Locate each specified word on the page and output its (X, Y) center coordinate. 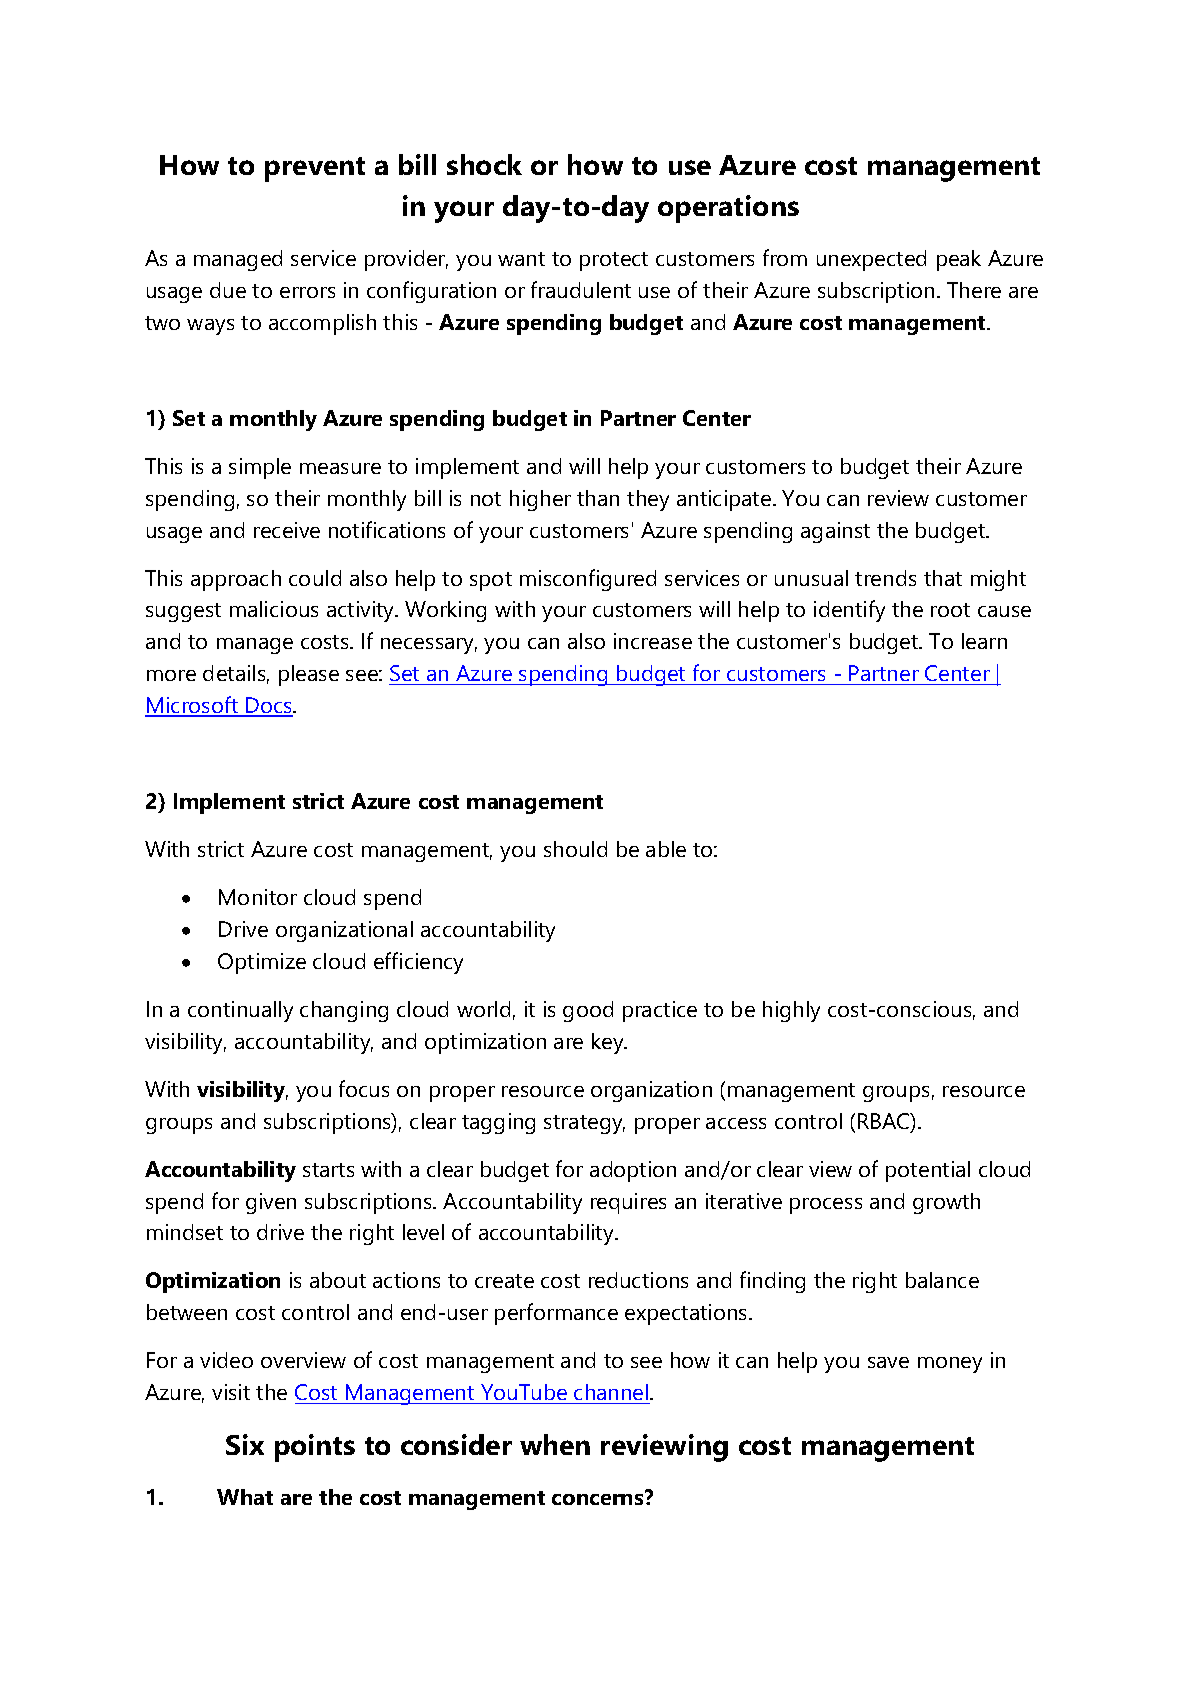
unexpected (871, 260)
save (888, 1362)
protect (614, 261)
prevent (315, 169)
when (555, 1444)
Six (245, 1444)
